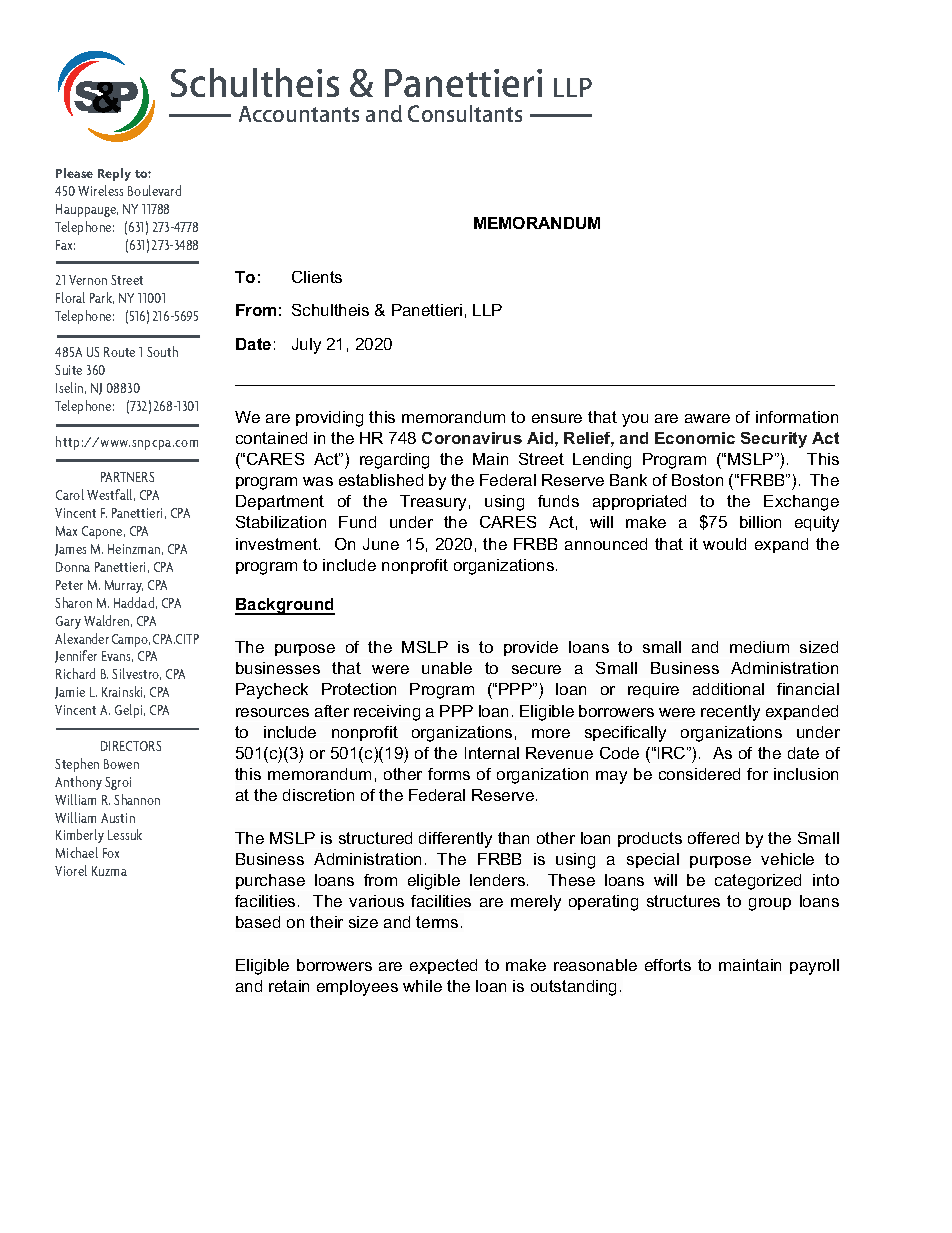  I want to click on Accountants, so click(299, 114).
